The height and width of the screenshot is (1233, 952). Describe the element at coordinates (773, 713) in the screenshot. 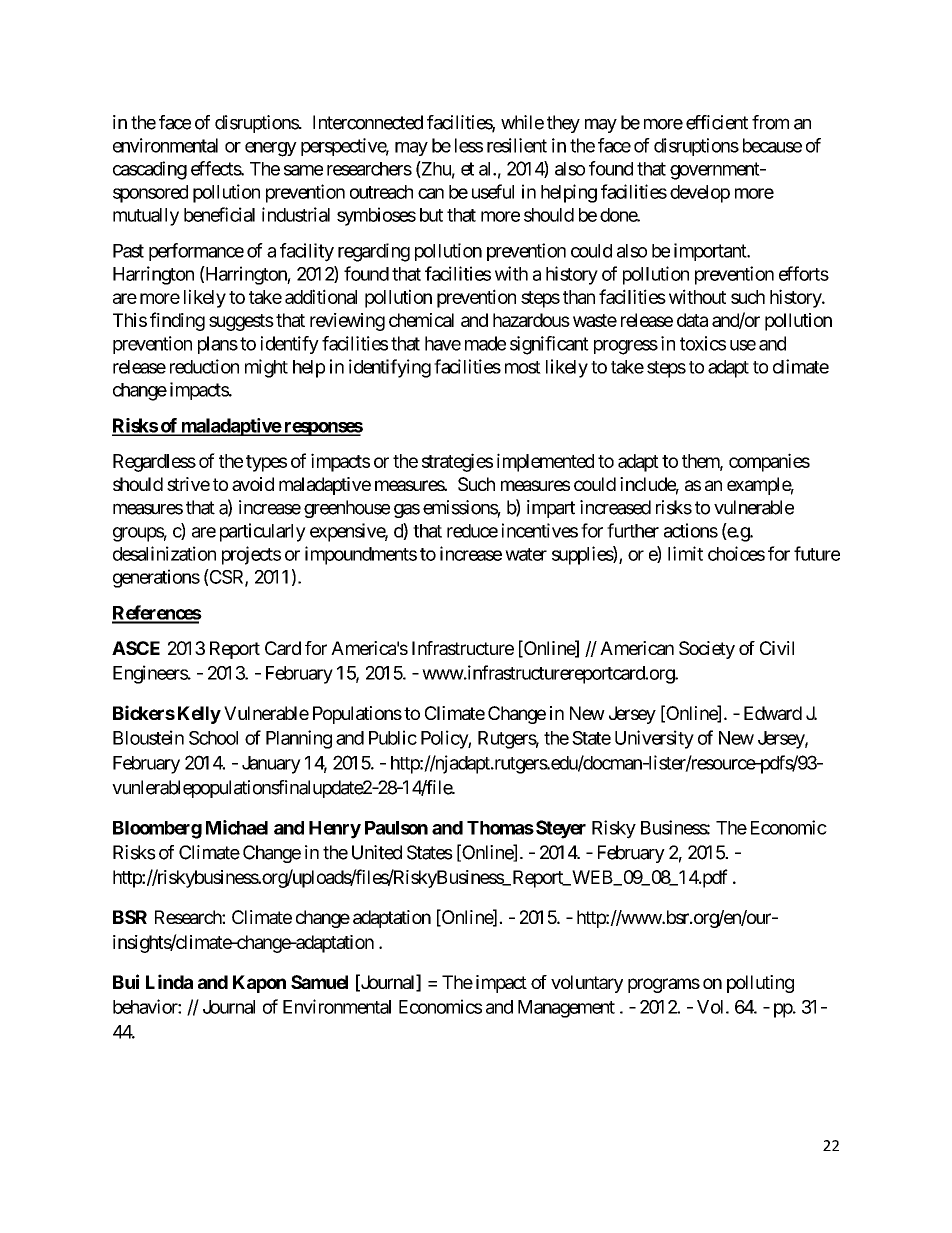

I see `Edward` at that location.
